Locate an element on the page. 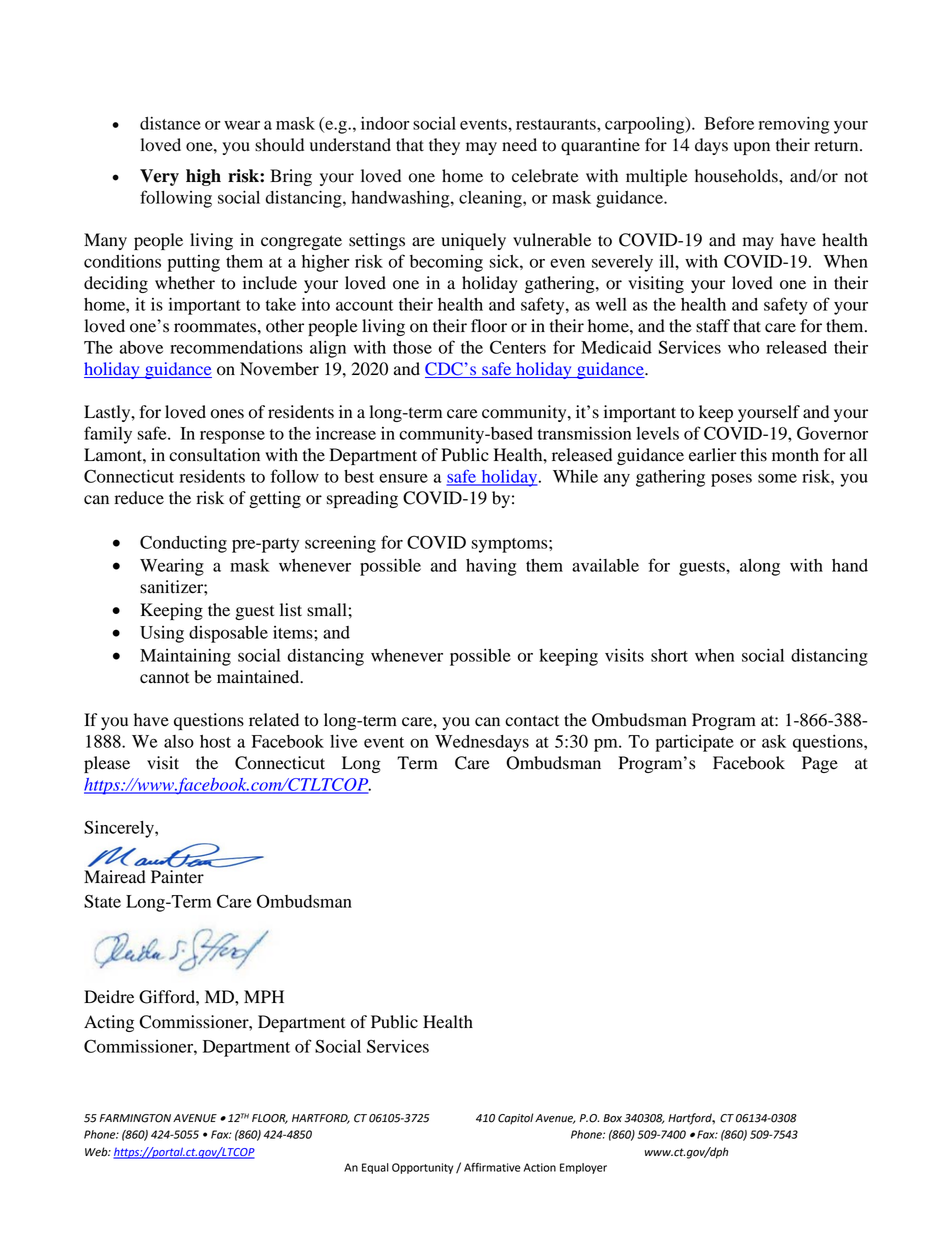  consultation is located at coordinates (214, 455).
